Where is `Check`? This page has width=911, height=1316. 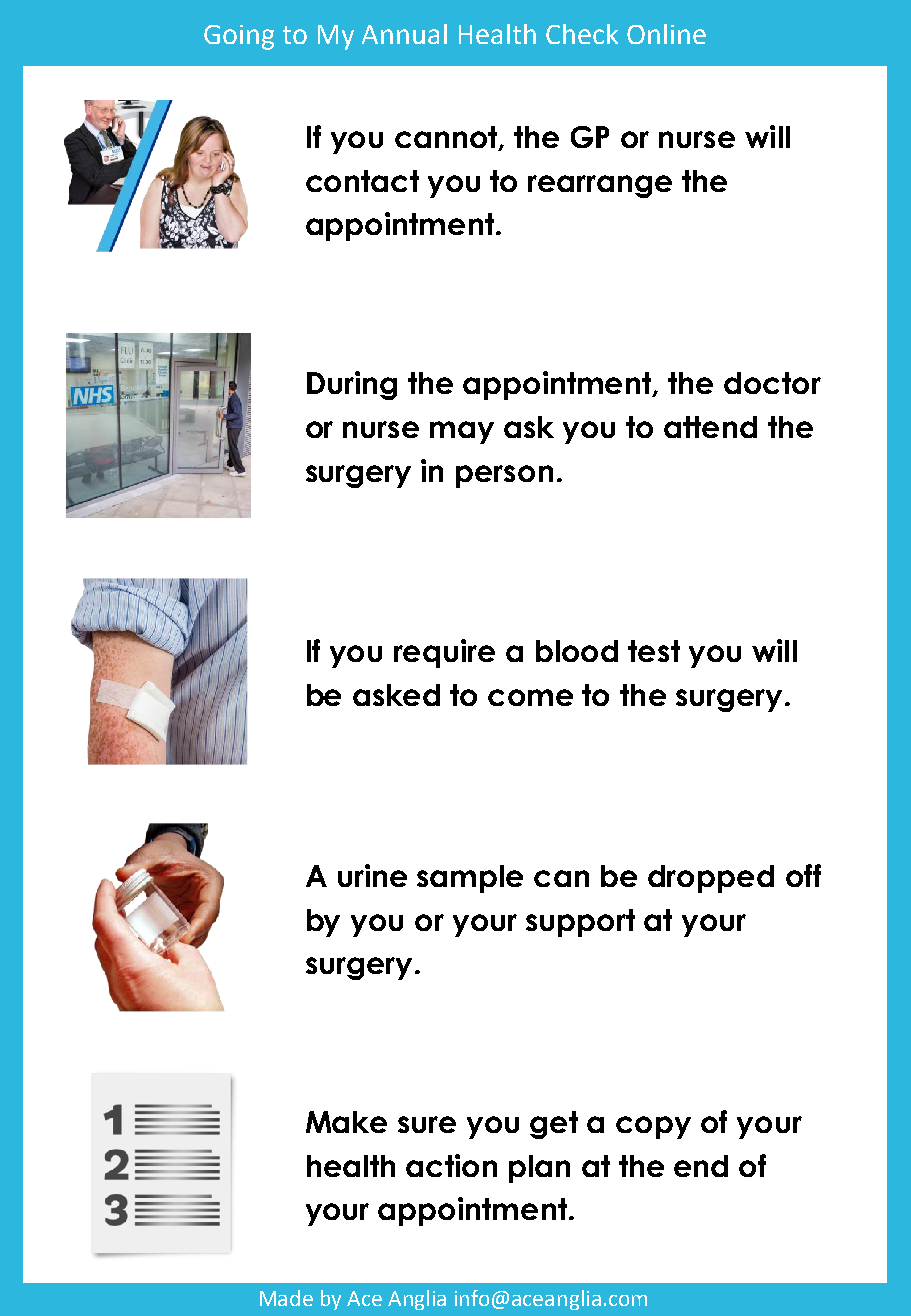
Check is located at coordinates (582, 34).
